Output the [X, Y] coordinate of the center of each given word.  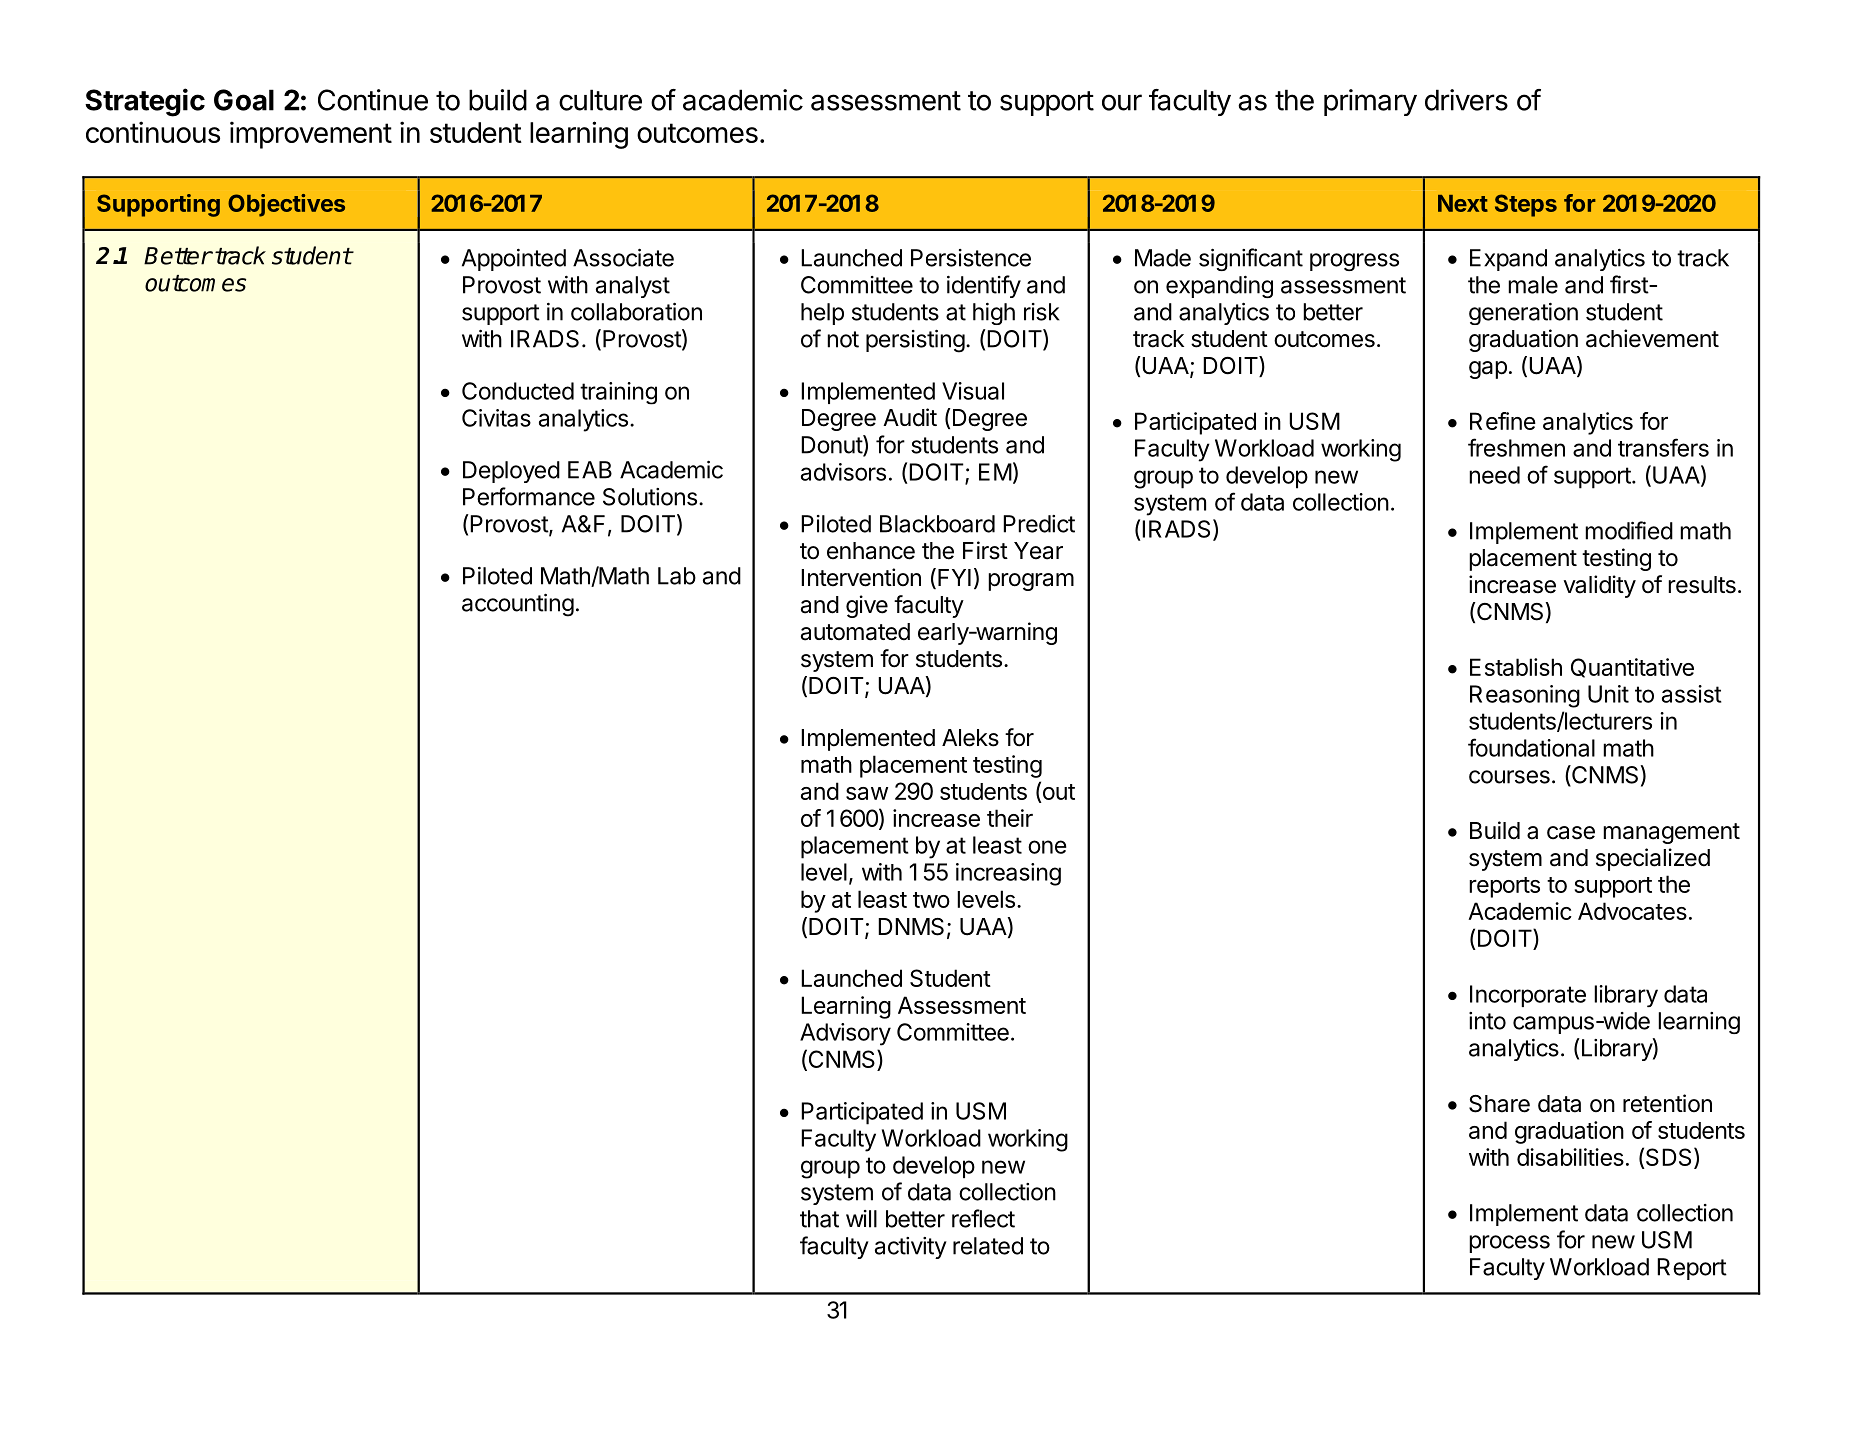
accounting [518, 605]
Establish [1516, 667]
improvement [311, 135]
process [1509, 1244]
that [819, 1219]
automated [855, 632]
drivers [1466, 100]
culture [600, 100]
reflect [983, 1218]
